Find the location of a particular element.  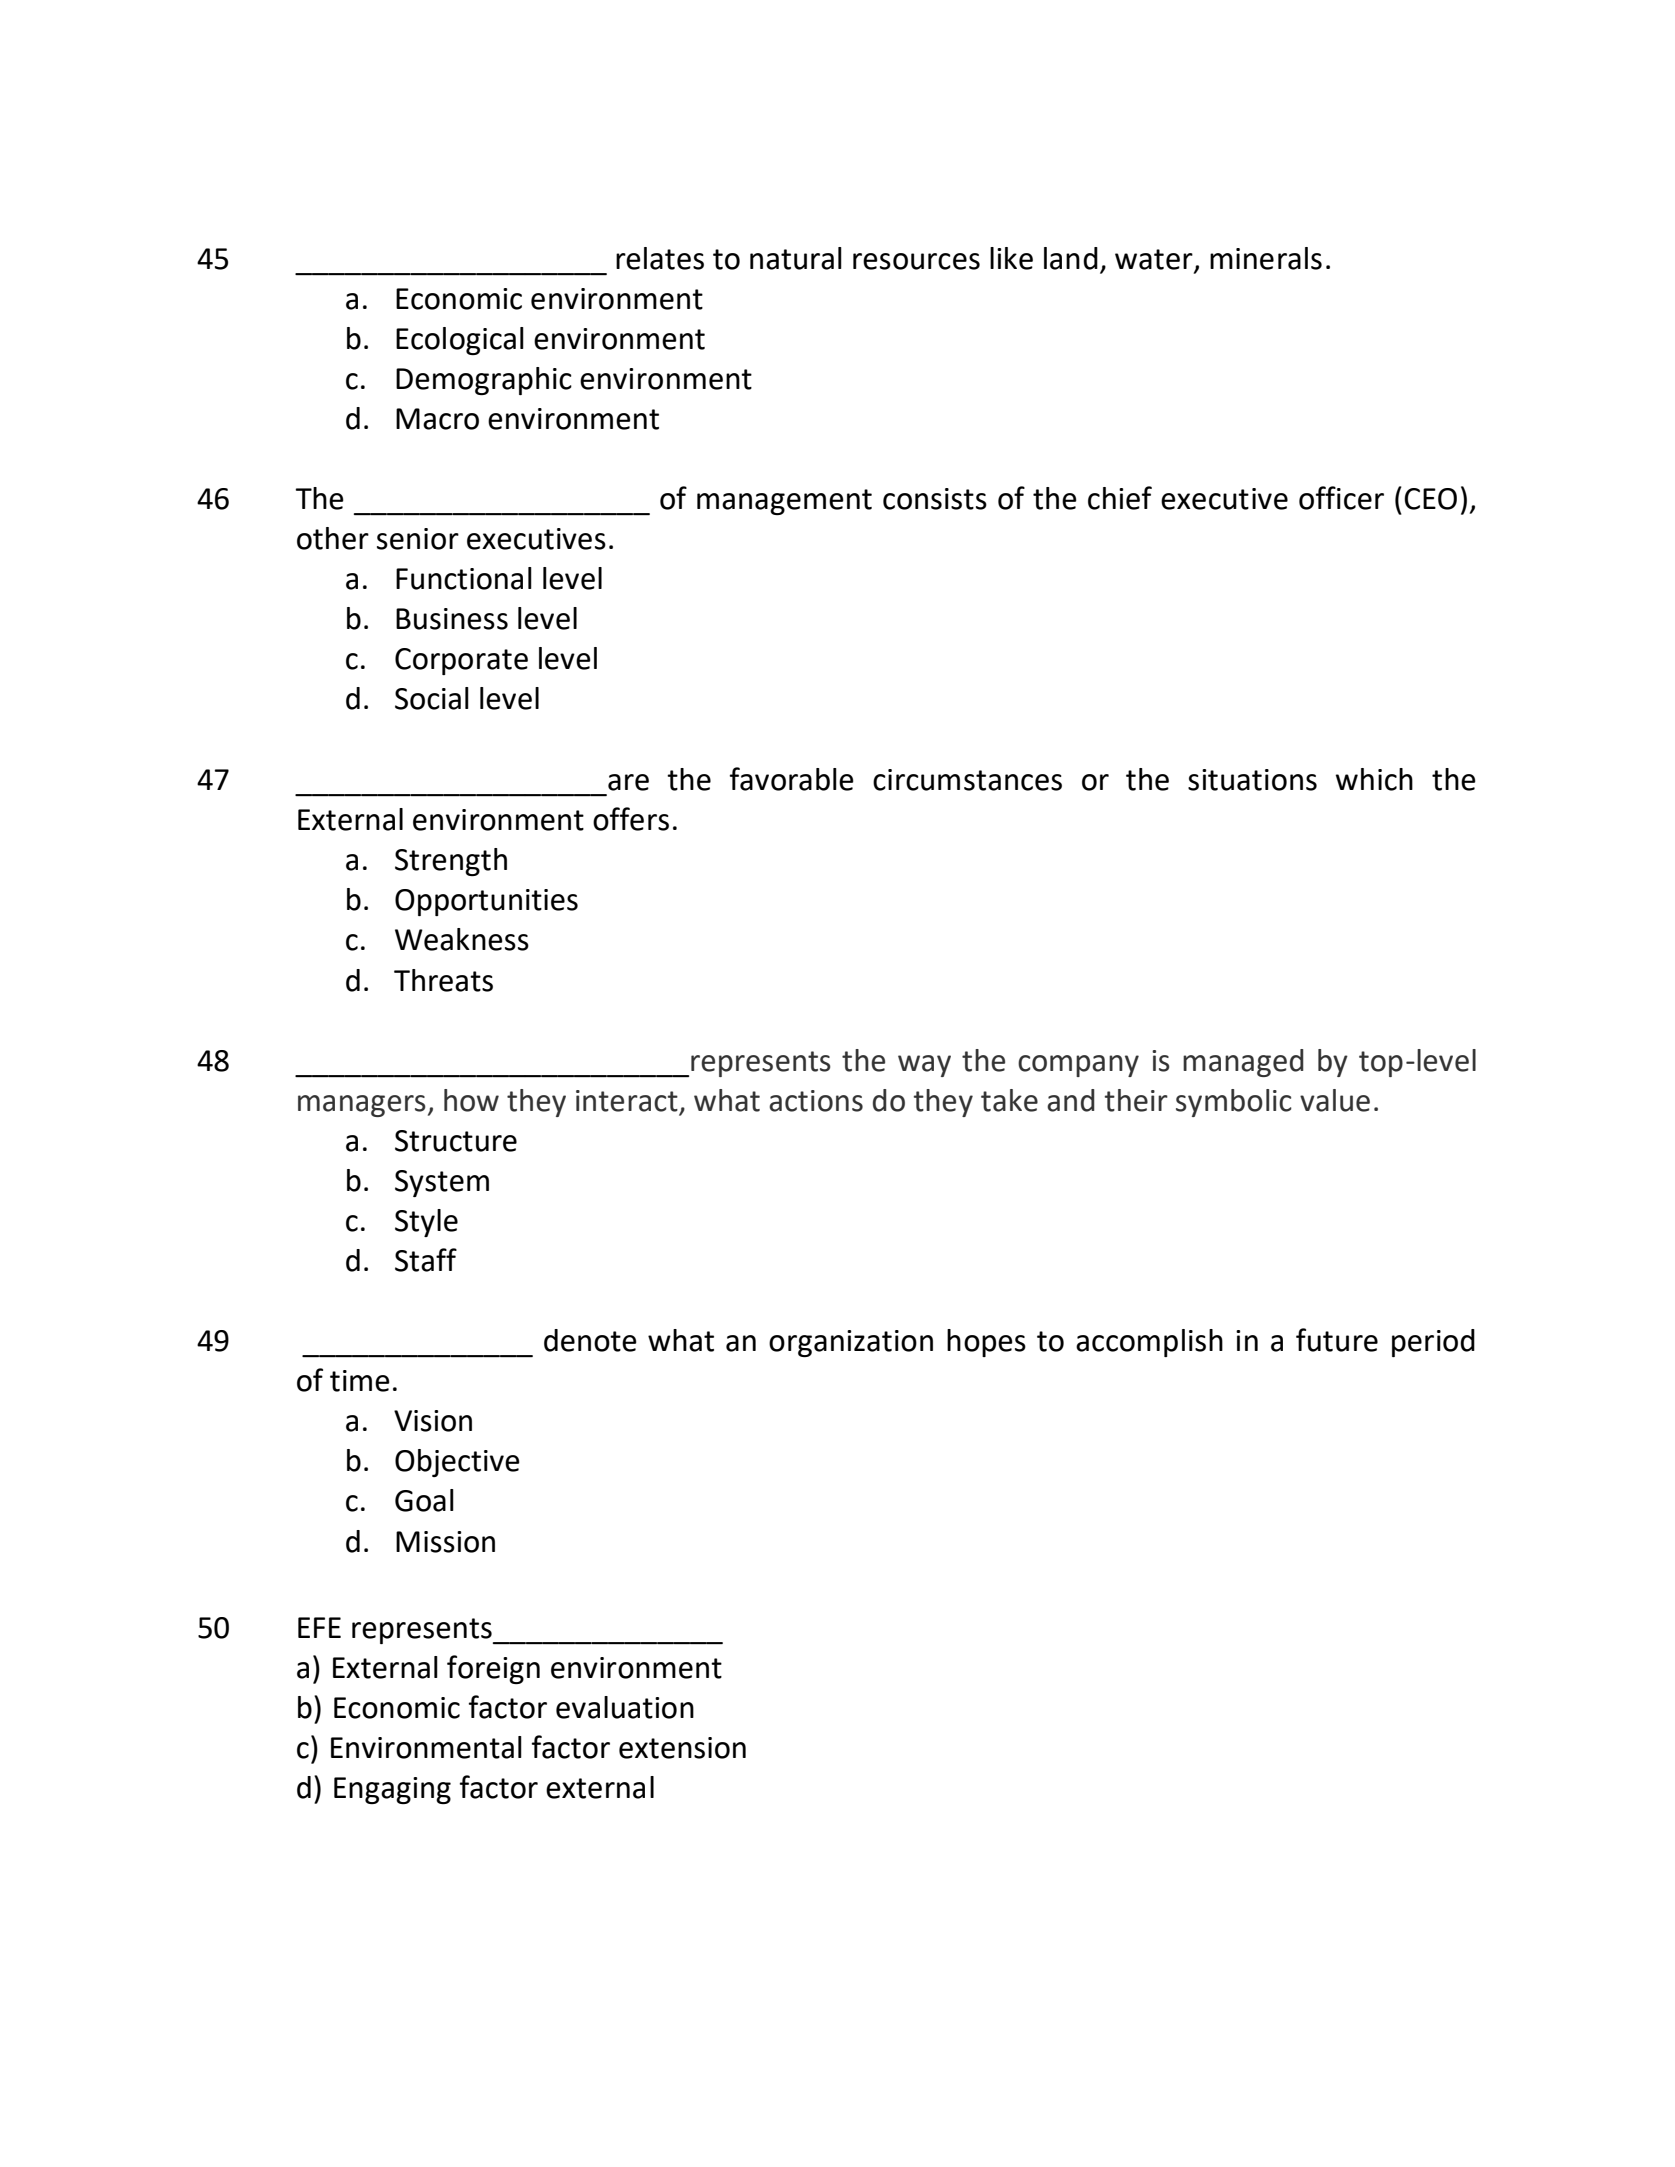

Ecological is located at coordinates (460, 341).
